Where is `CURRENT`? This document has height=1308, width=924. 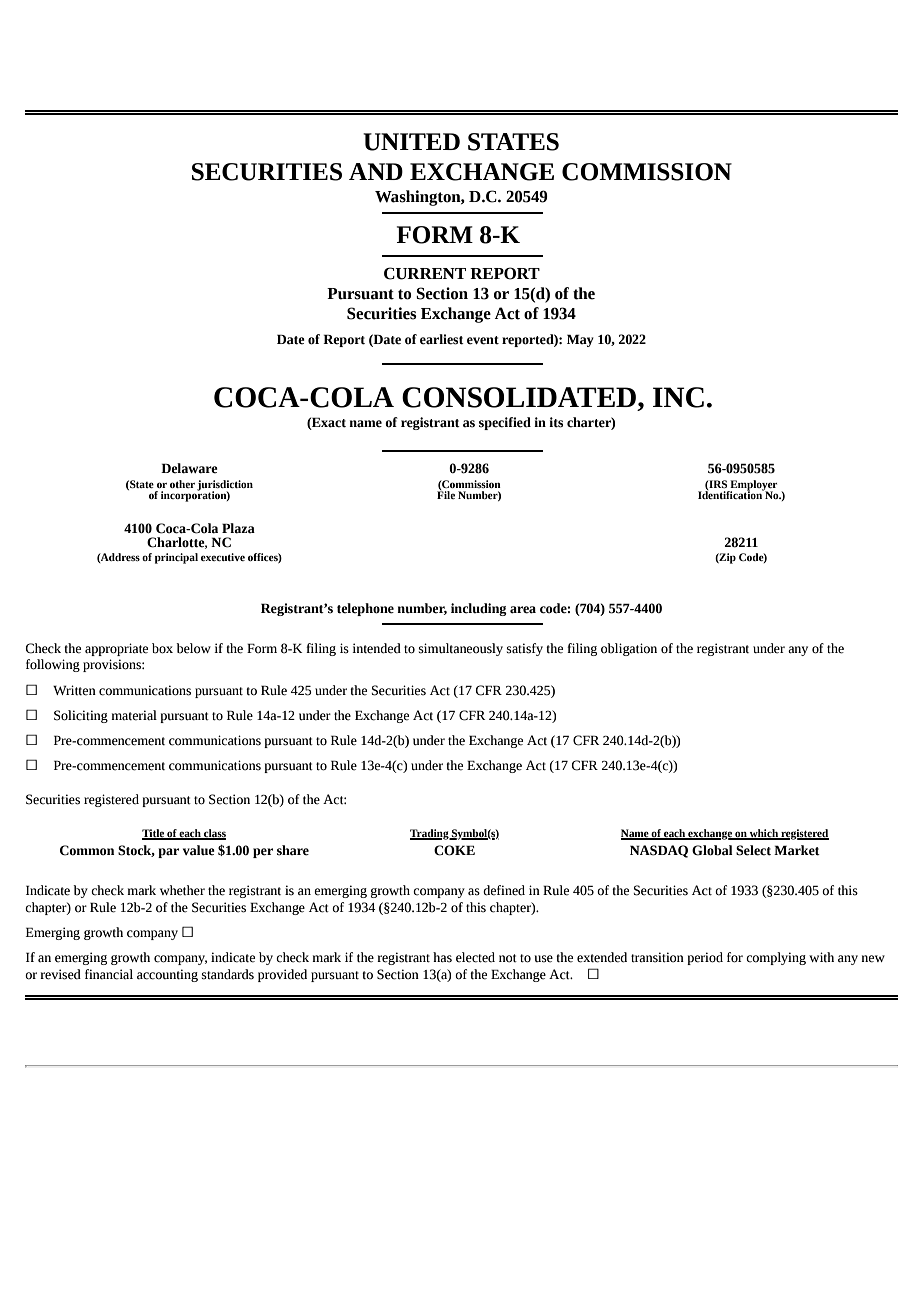 CURRENT is located at coordinates (425, 273).
